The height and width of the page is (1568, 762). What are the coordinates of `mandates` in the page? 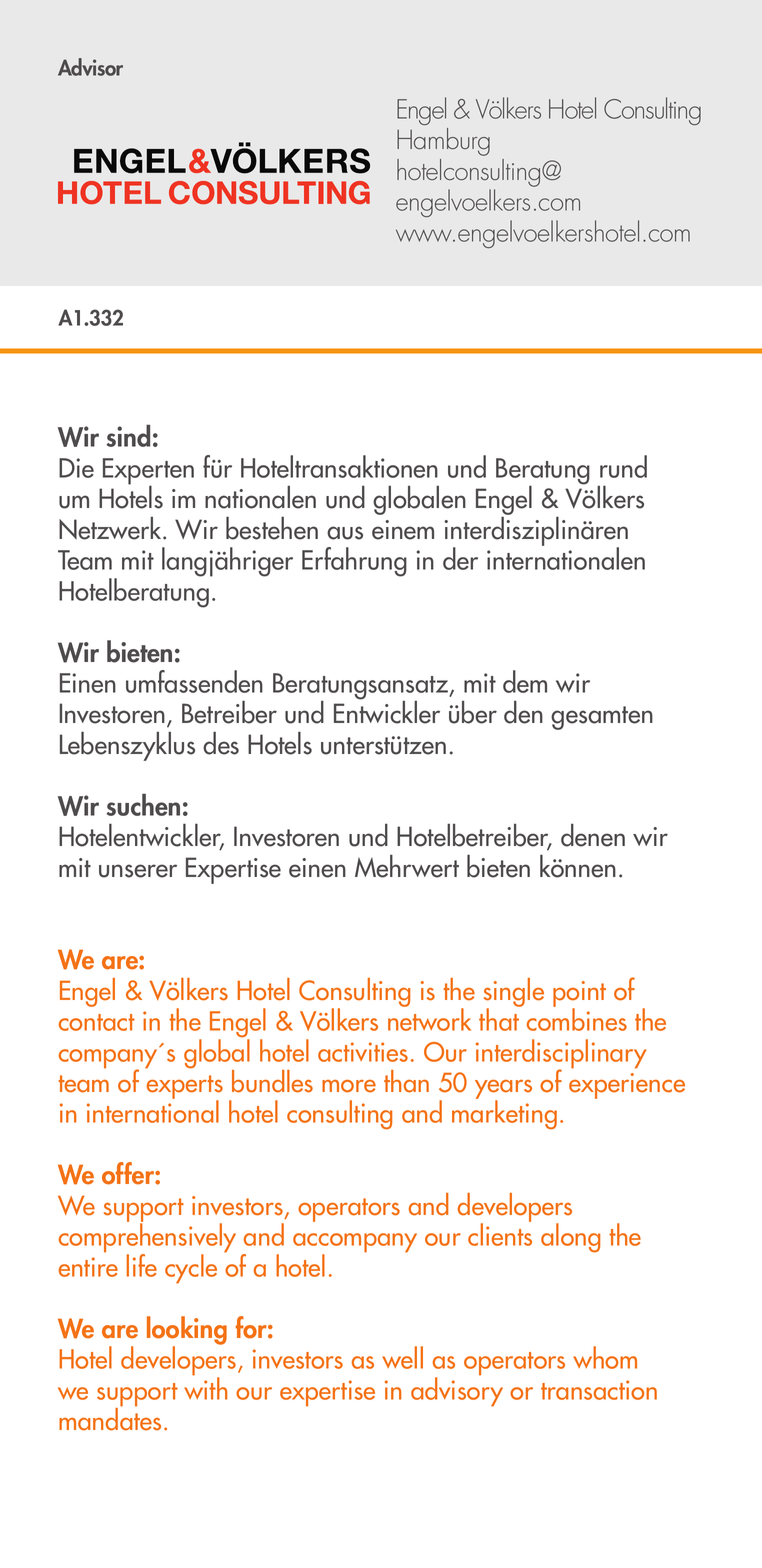 It's located at (110, 1418).
